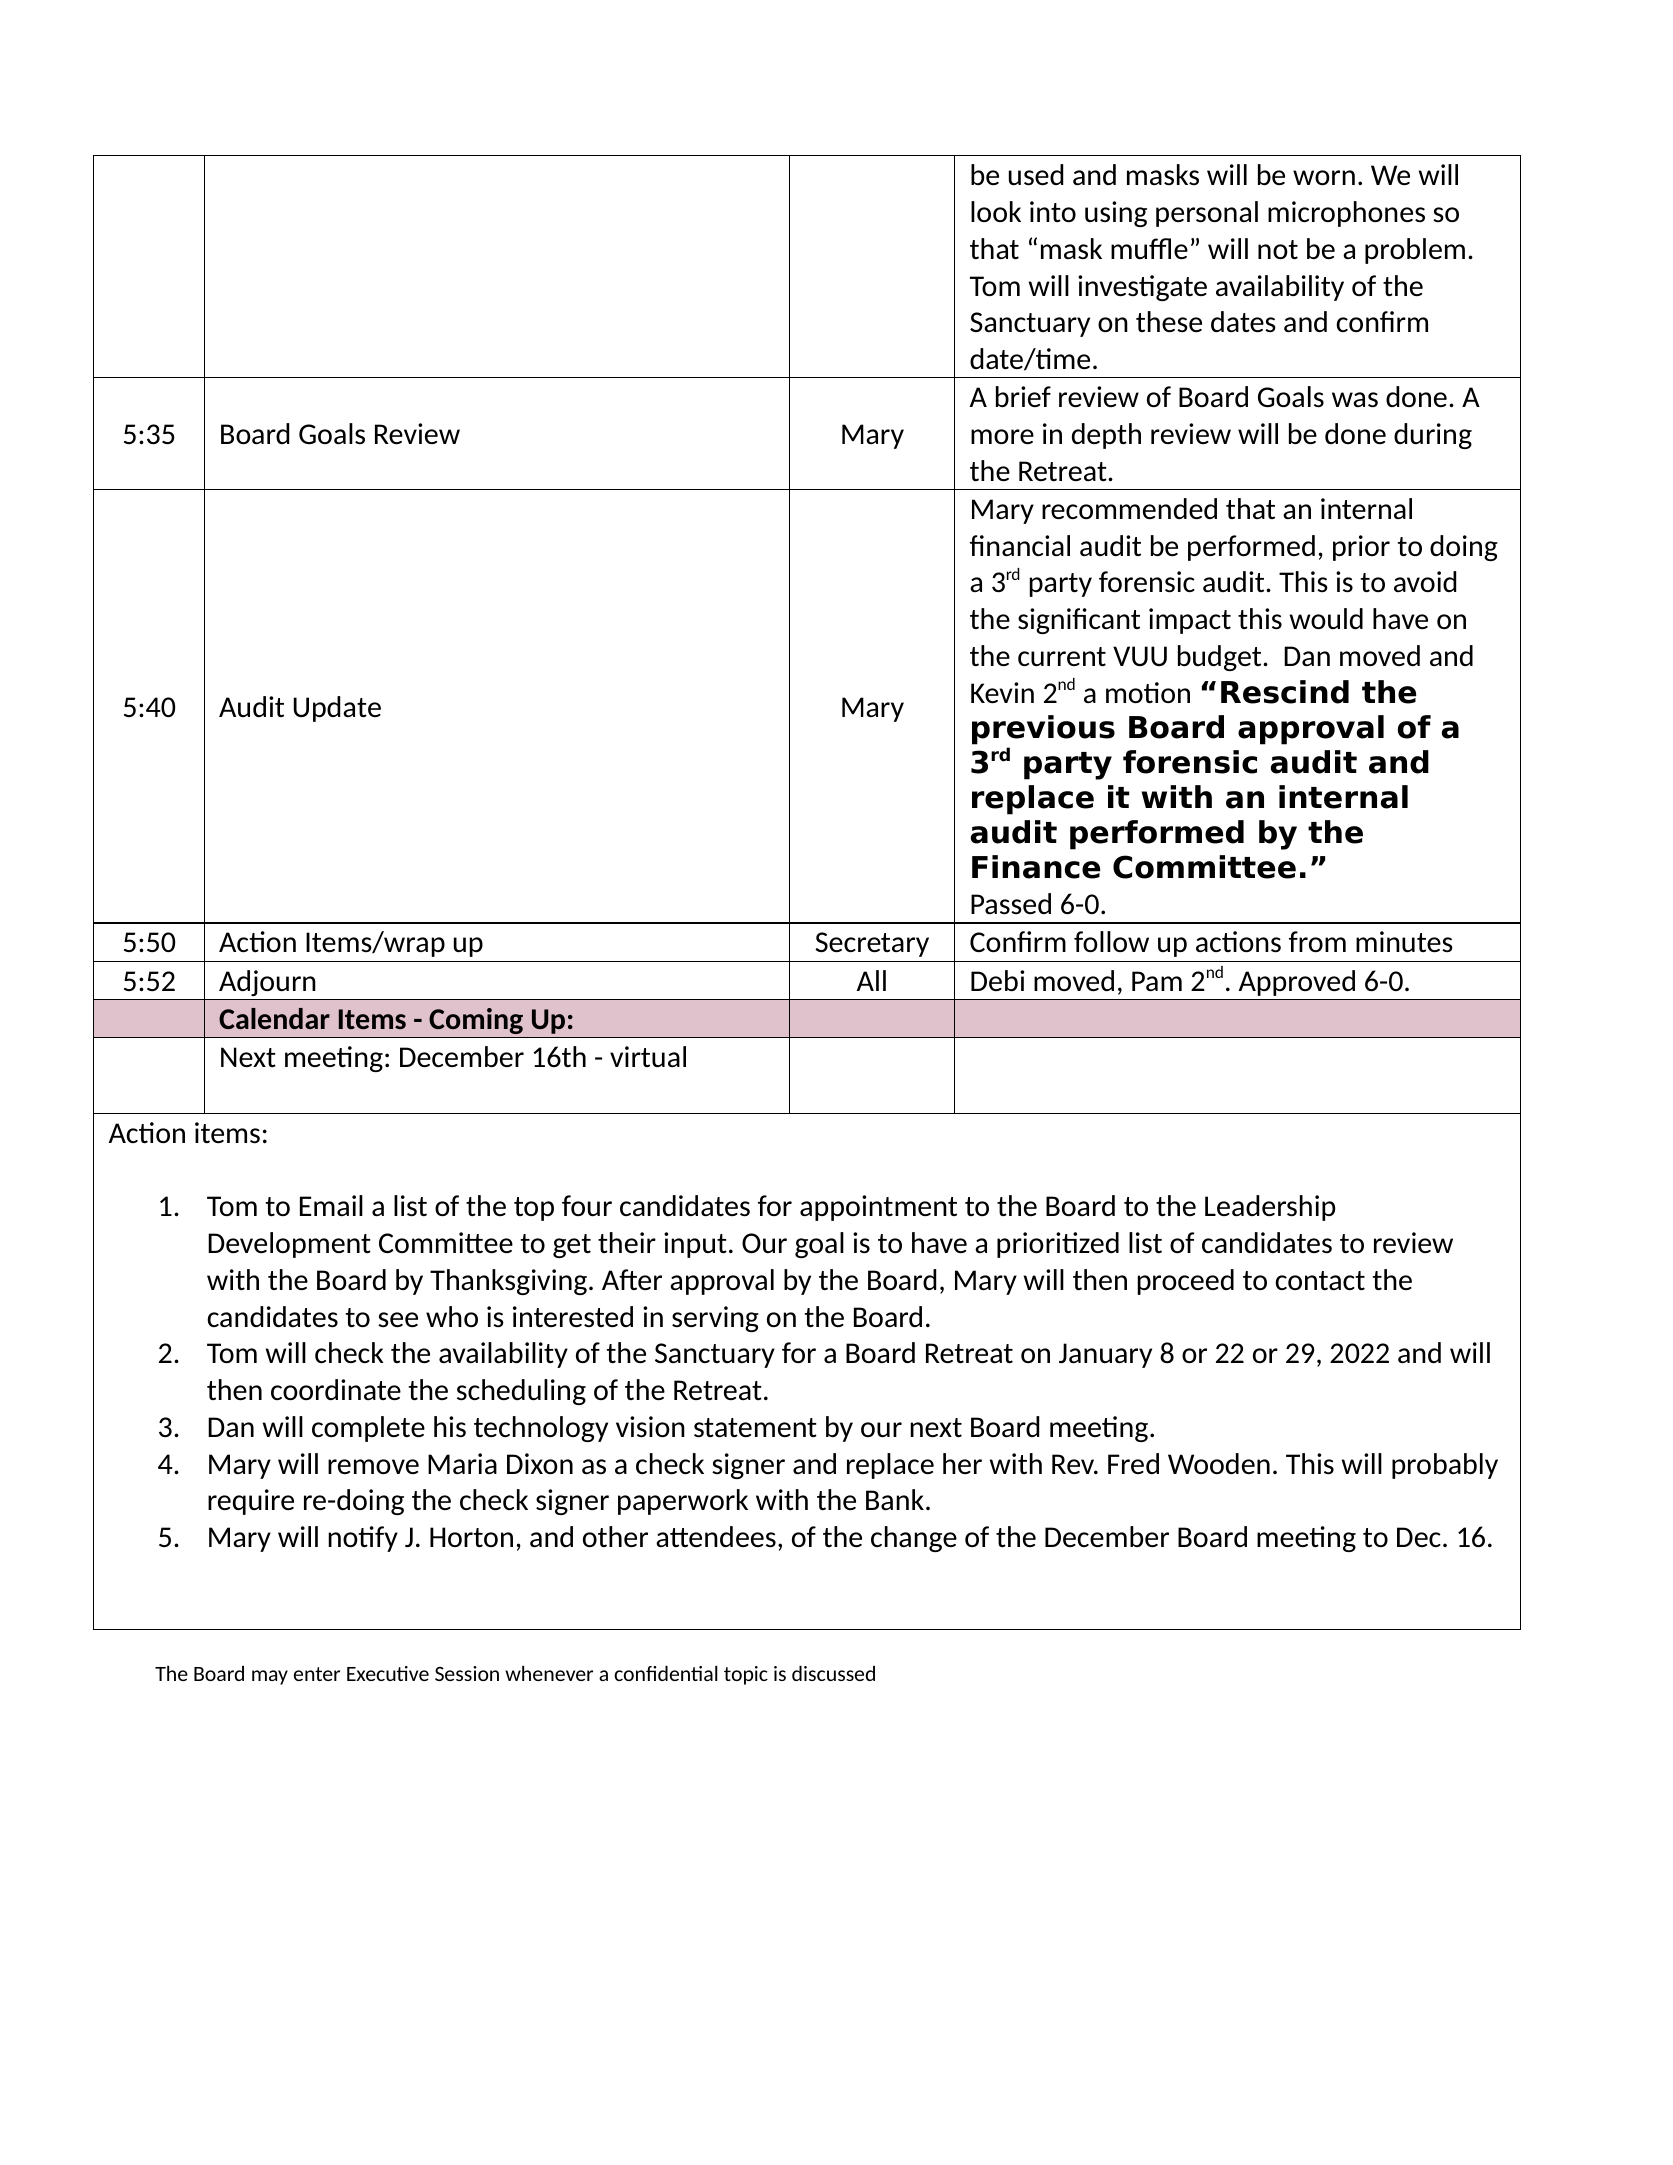 The width and height of the page is (1673, 2165). What do you see at coordinates (872, 944) in the page?
I see `Secretary` at bounding box center [872, 944].
